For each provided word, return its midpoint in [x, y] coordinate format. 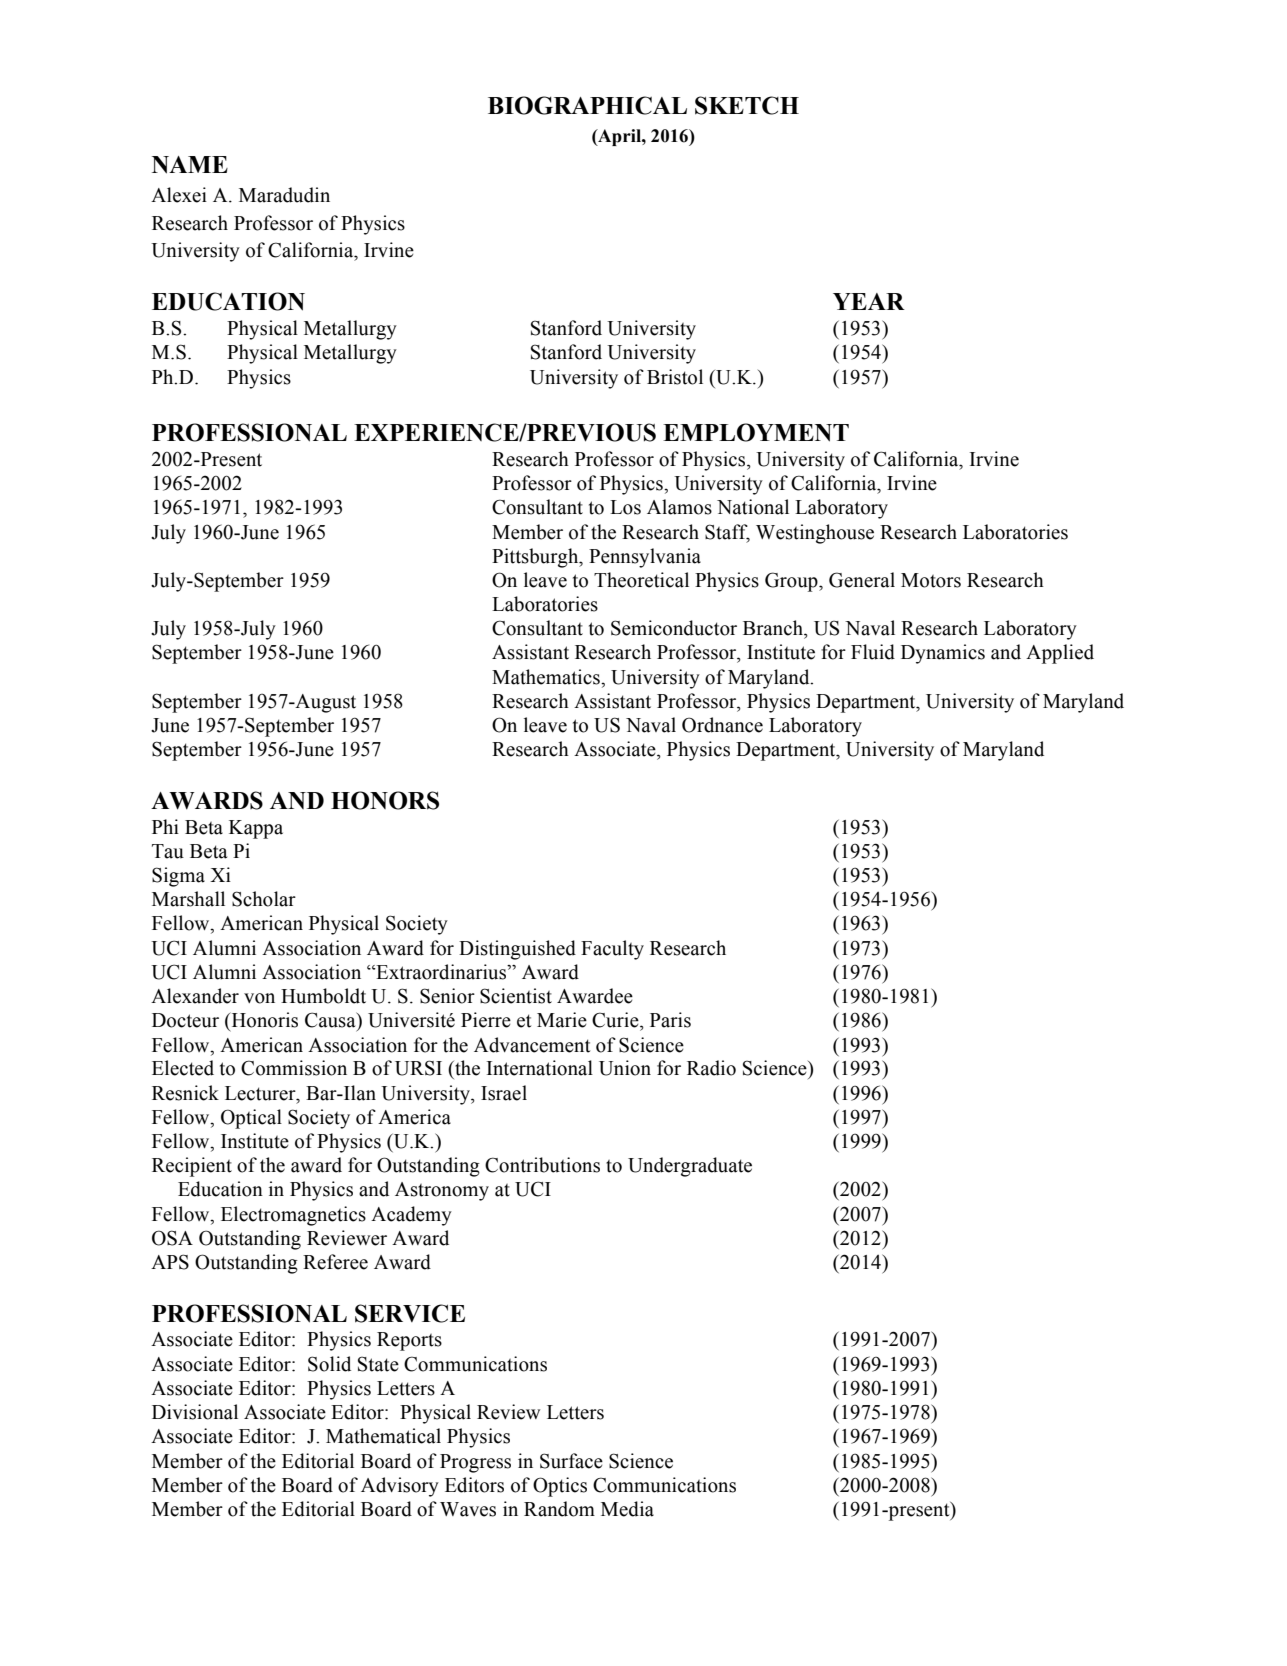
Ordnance [722, 725]
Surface [571, 1461]
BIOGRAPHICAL [587, 105]
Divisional [195, 1412]
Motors [931, 580]
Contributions [542, 1165]
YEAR [869, 301]
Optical [251, 1119]
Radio [711, 1068]
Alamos [679, 507]
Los [625, 507]
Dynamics [943, 654]
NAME [190, 165]
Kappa [256, 829]
